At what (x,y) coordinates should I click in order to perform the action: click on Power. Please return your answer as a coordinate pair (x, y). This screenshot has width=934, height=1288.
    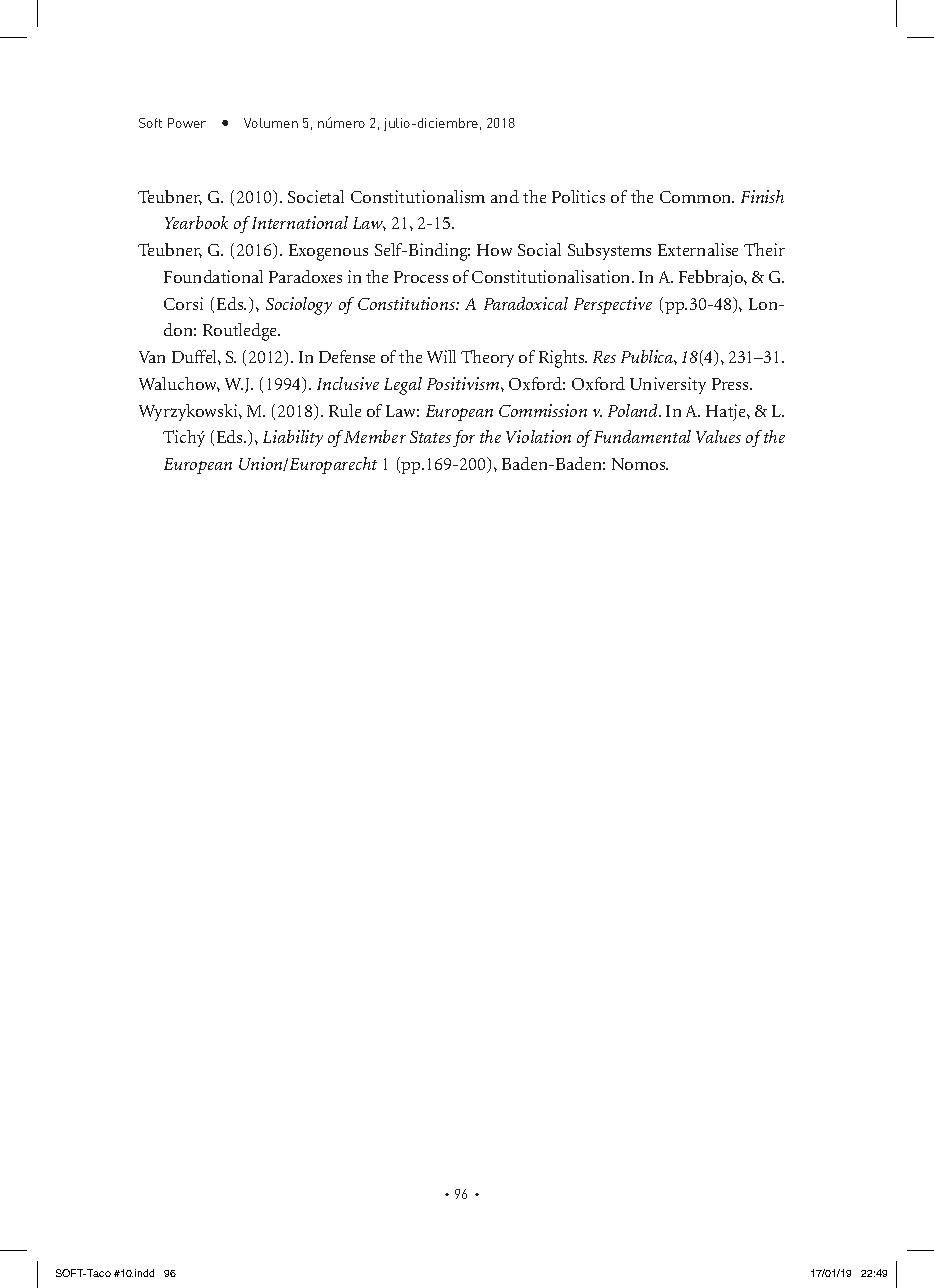
    Looking at the image, I should click on (187, 123).
